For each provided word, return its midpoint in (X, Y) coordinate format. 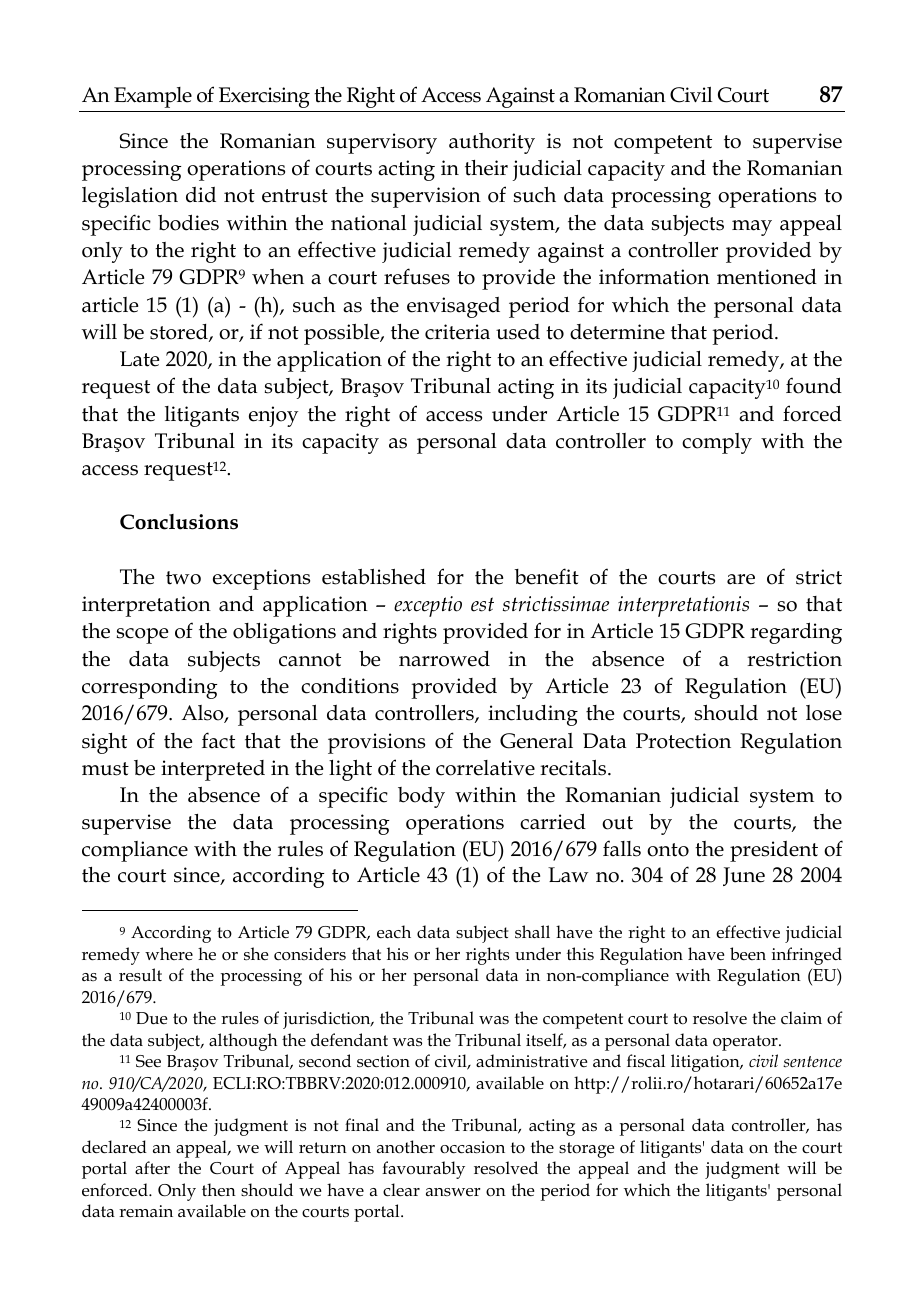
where (169, 953)
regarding (796, 633)
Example (153, 97)
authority (492, 143)
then (219, 1190)
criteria (457, 332)
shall (532, 932)
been (748, 954)
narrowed (444, 659)
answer (453, 1192)
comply (717, 443)
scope (142, 636)
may (752, 228)
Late (139, 359)
